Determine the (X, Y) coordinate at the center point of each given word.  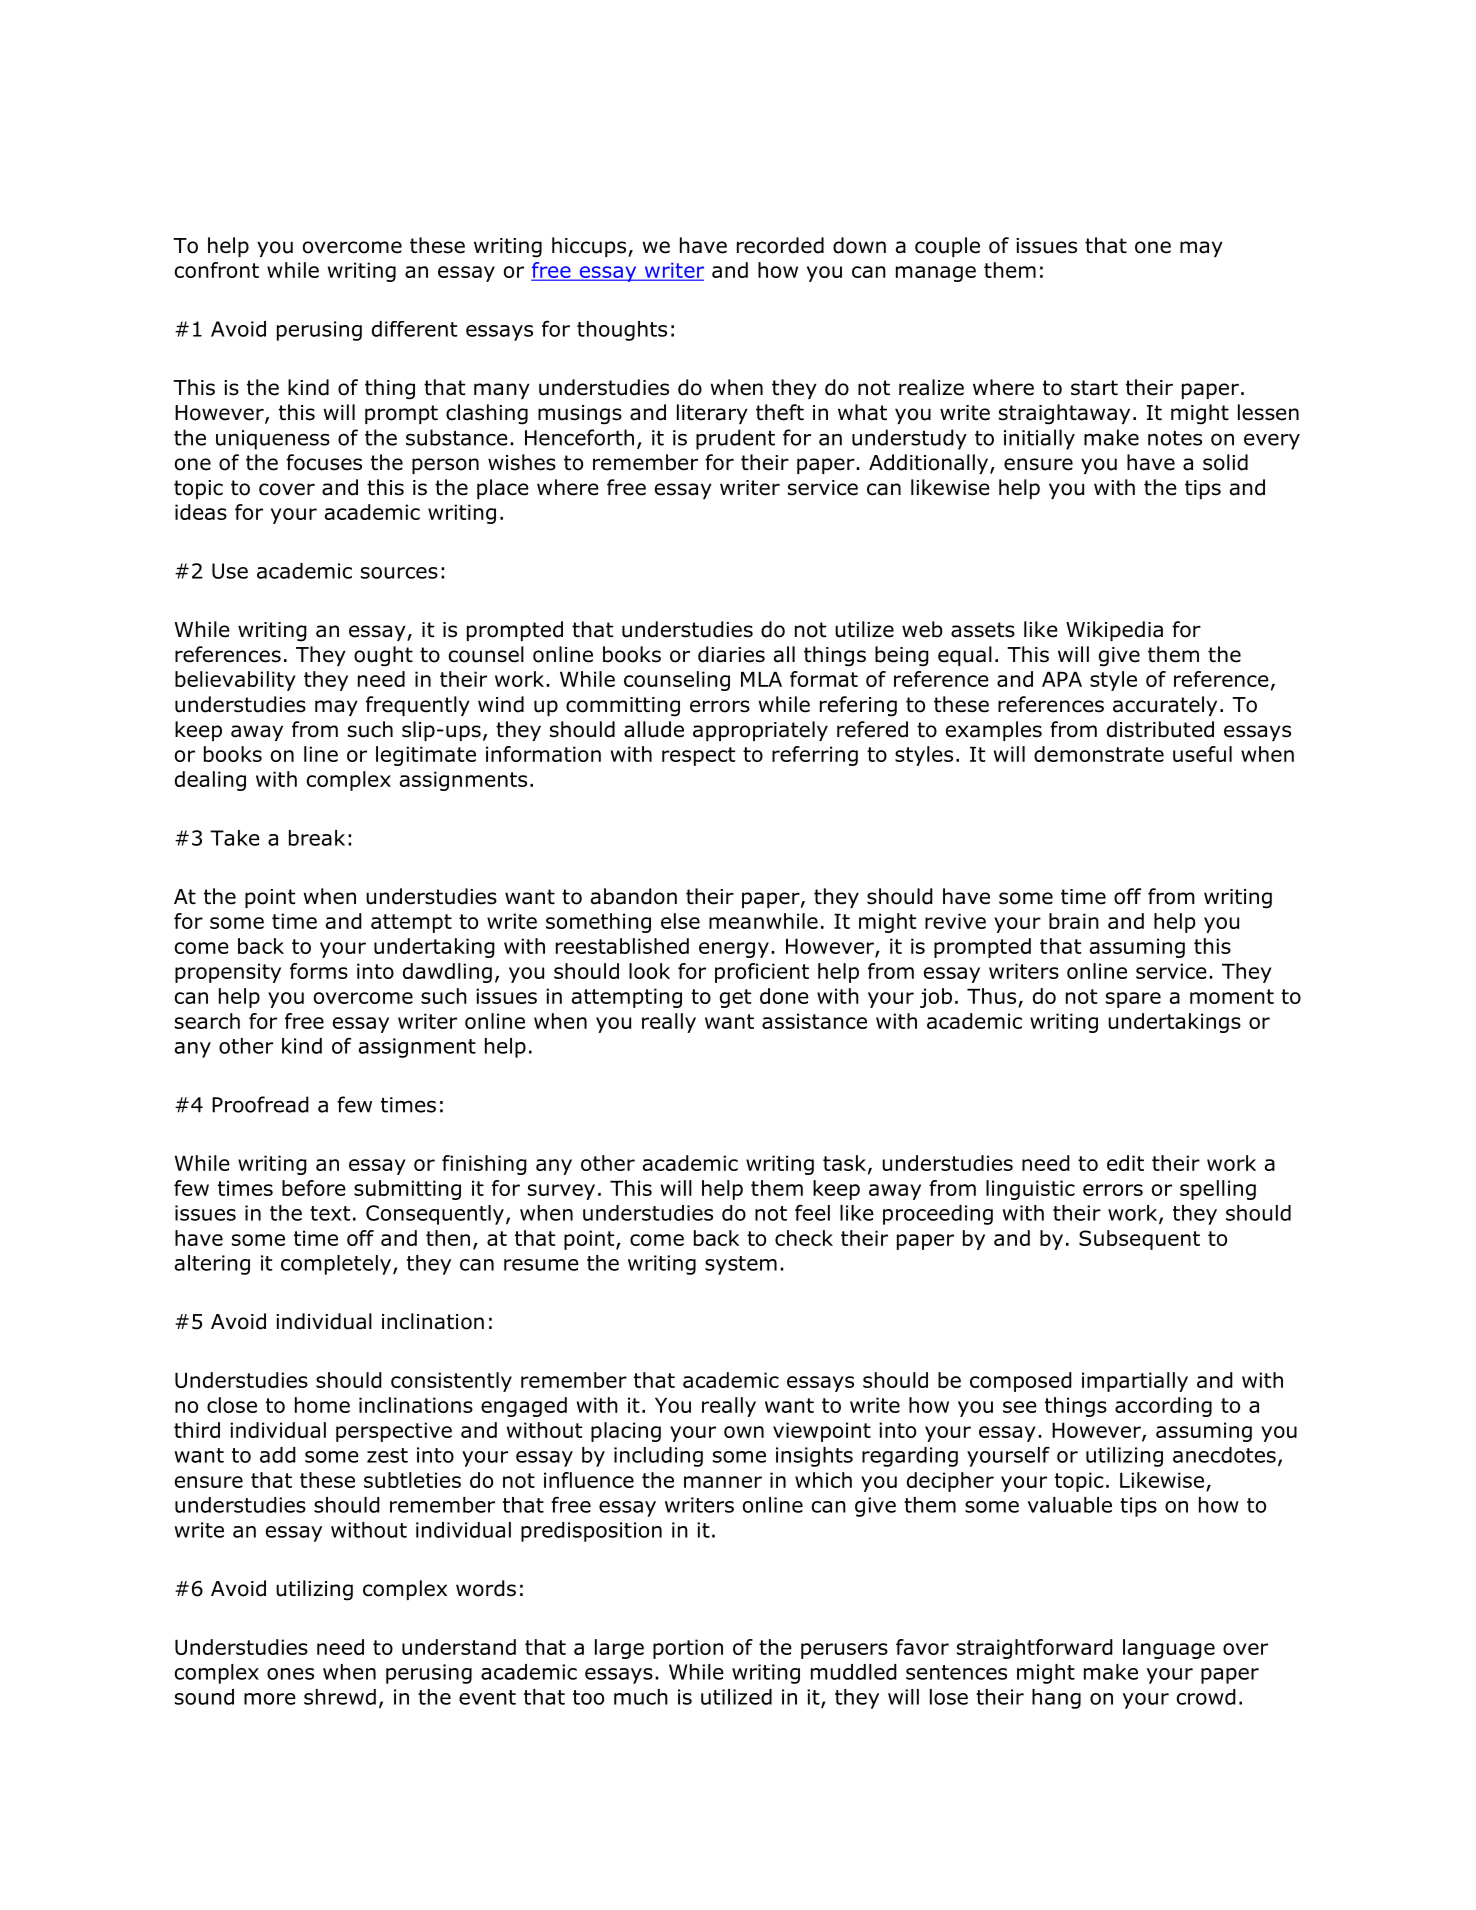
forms (319, 971)
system (741, 1265)
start (1094, 388)
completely (337, 1265)
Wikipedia (1114, 631)
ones (290, 1674)
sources (399, 573)
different (414, 329)
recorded (780, 245)
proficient (762, 973)
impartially (1135, 1382)
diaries (731, 654)
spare (1133, 1000)
